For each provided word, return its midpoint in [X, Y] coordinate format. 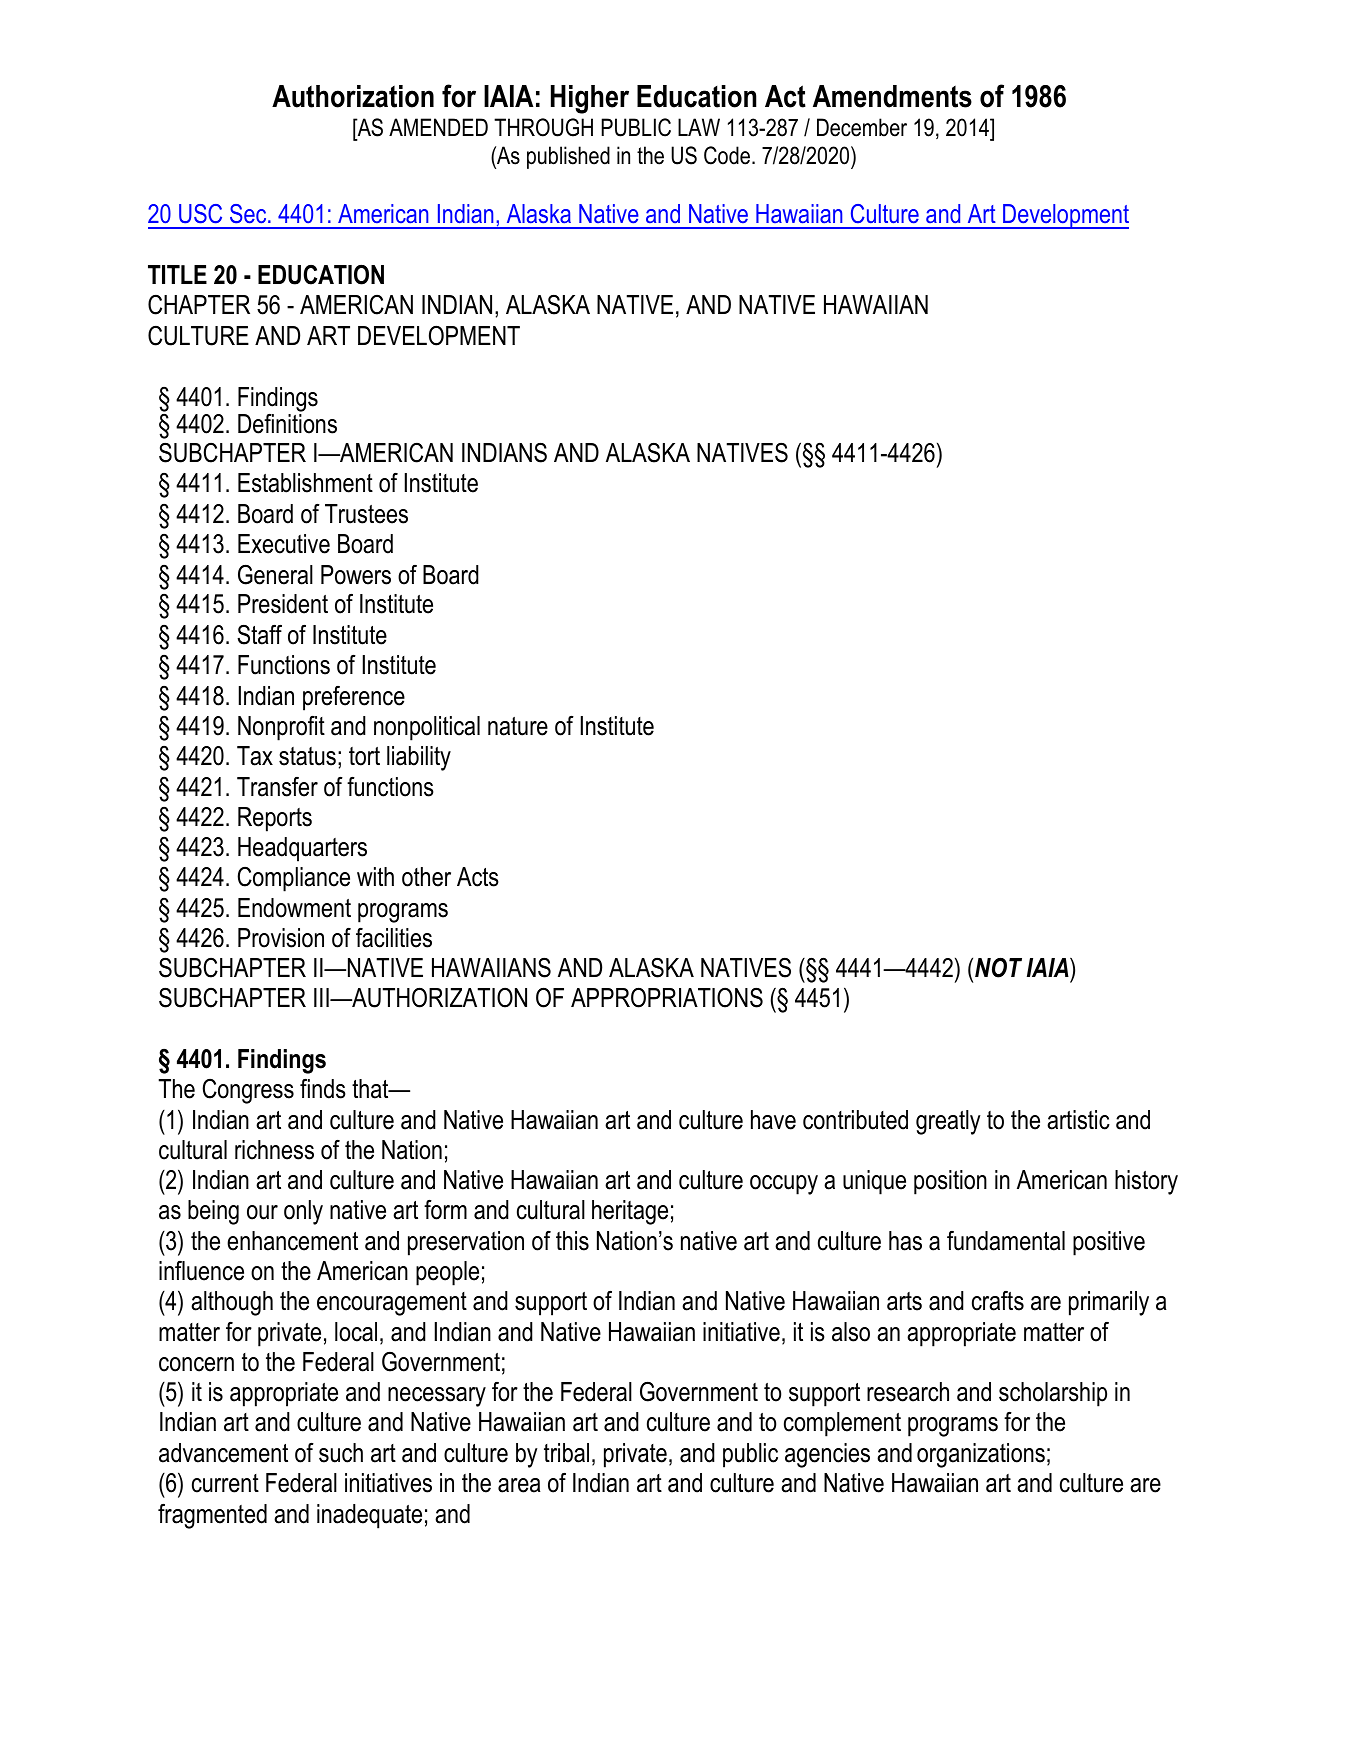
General [275, 574]
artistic [1078, 1120]
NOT [998, 967]
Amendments [892, 96]
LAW [699, 127]
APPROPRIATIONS [667, 997]
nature [518, 726]
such [341, 1453]
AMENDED [438, 127]
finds [323, 1089]
